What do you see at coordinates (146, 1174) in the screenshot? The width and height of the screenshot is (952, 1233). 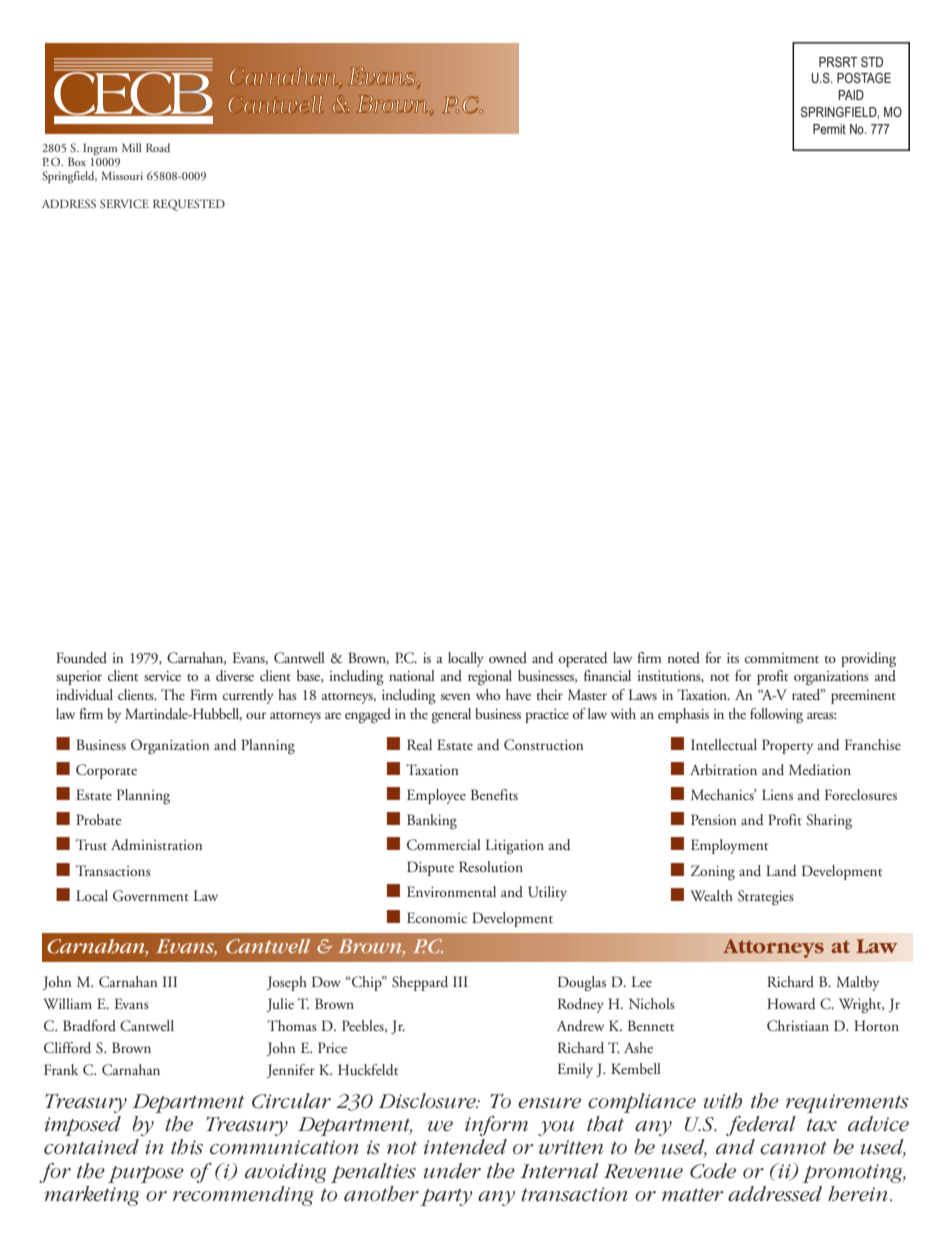 I see `purpose` at bounding box center [146, 1174].
